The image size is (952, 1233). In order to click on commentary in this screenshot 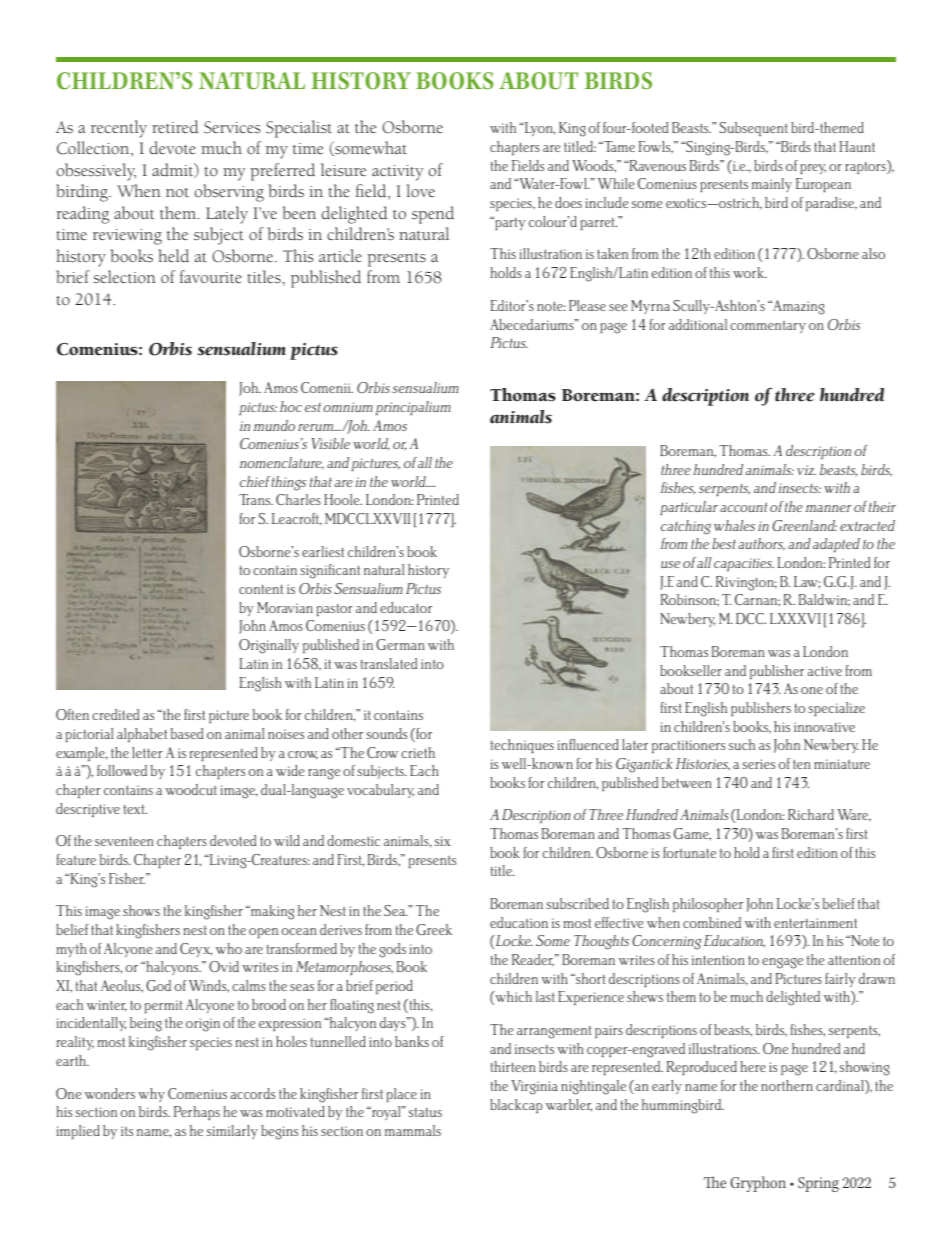, I will do `click(768, 327)`.
